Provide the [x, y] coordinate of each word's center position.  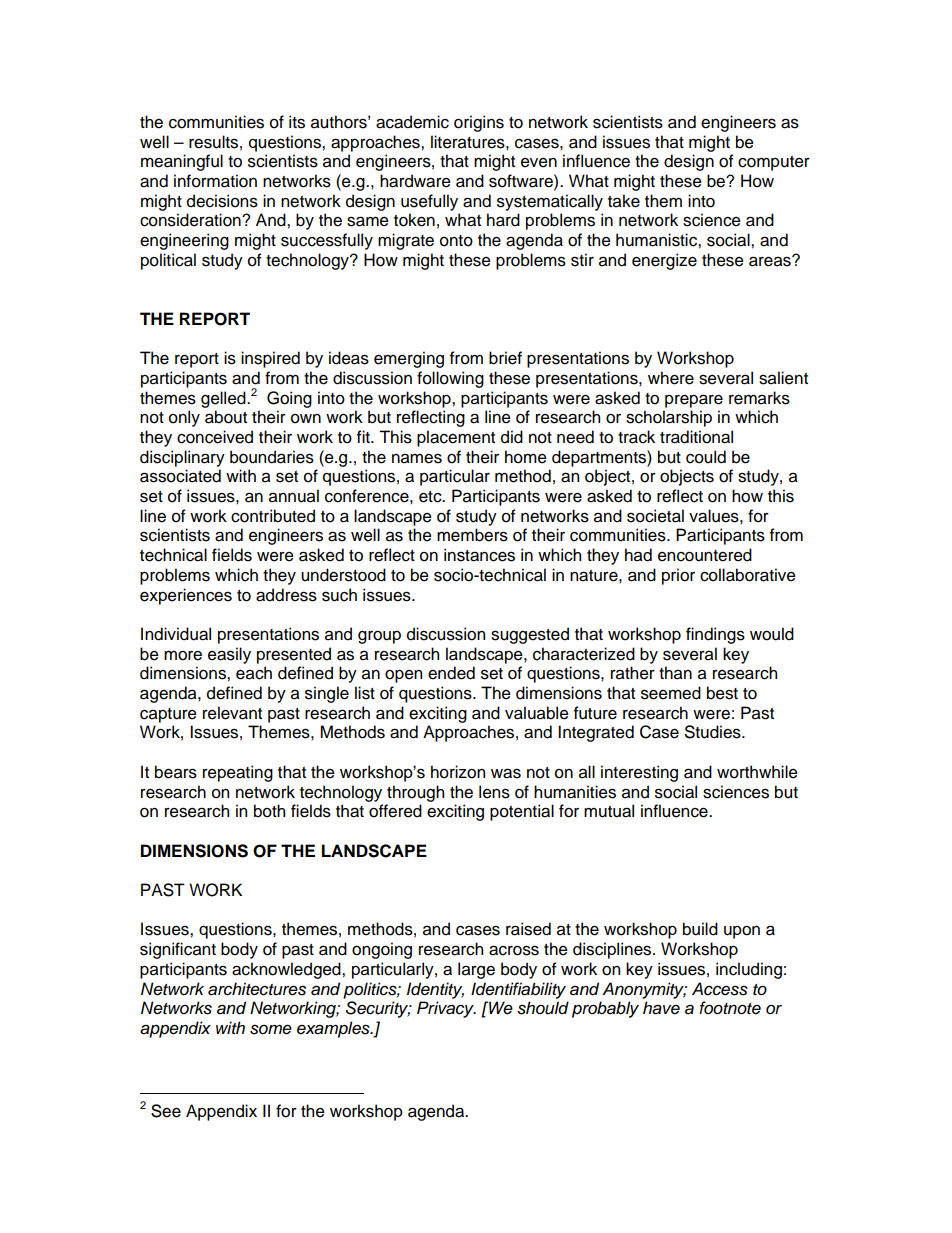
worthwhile [757, 772]
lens [494, 792]
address [286, 595]
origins [479, 123]
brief [505, 358]
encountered [705, 555]
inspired [270, 359]
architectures [257, 989]
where [671, 378]
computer [774, 163]
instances [479, 555]
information [215, 181]
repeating [238, 773]
